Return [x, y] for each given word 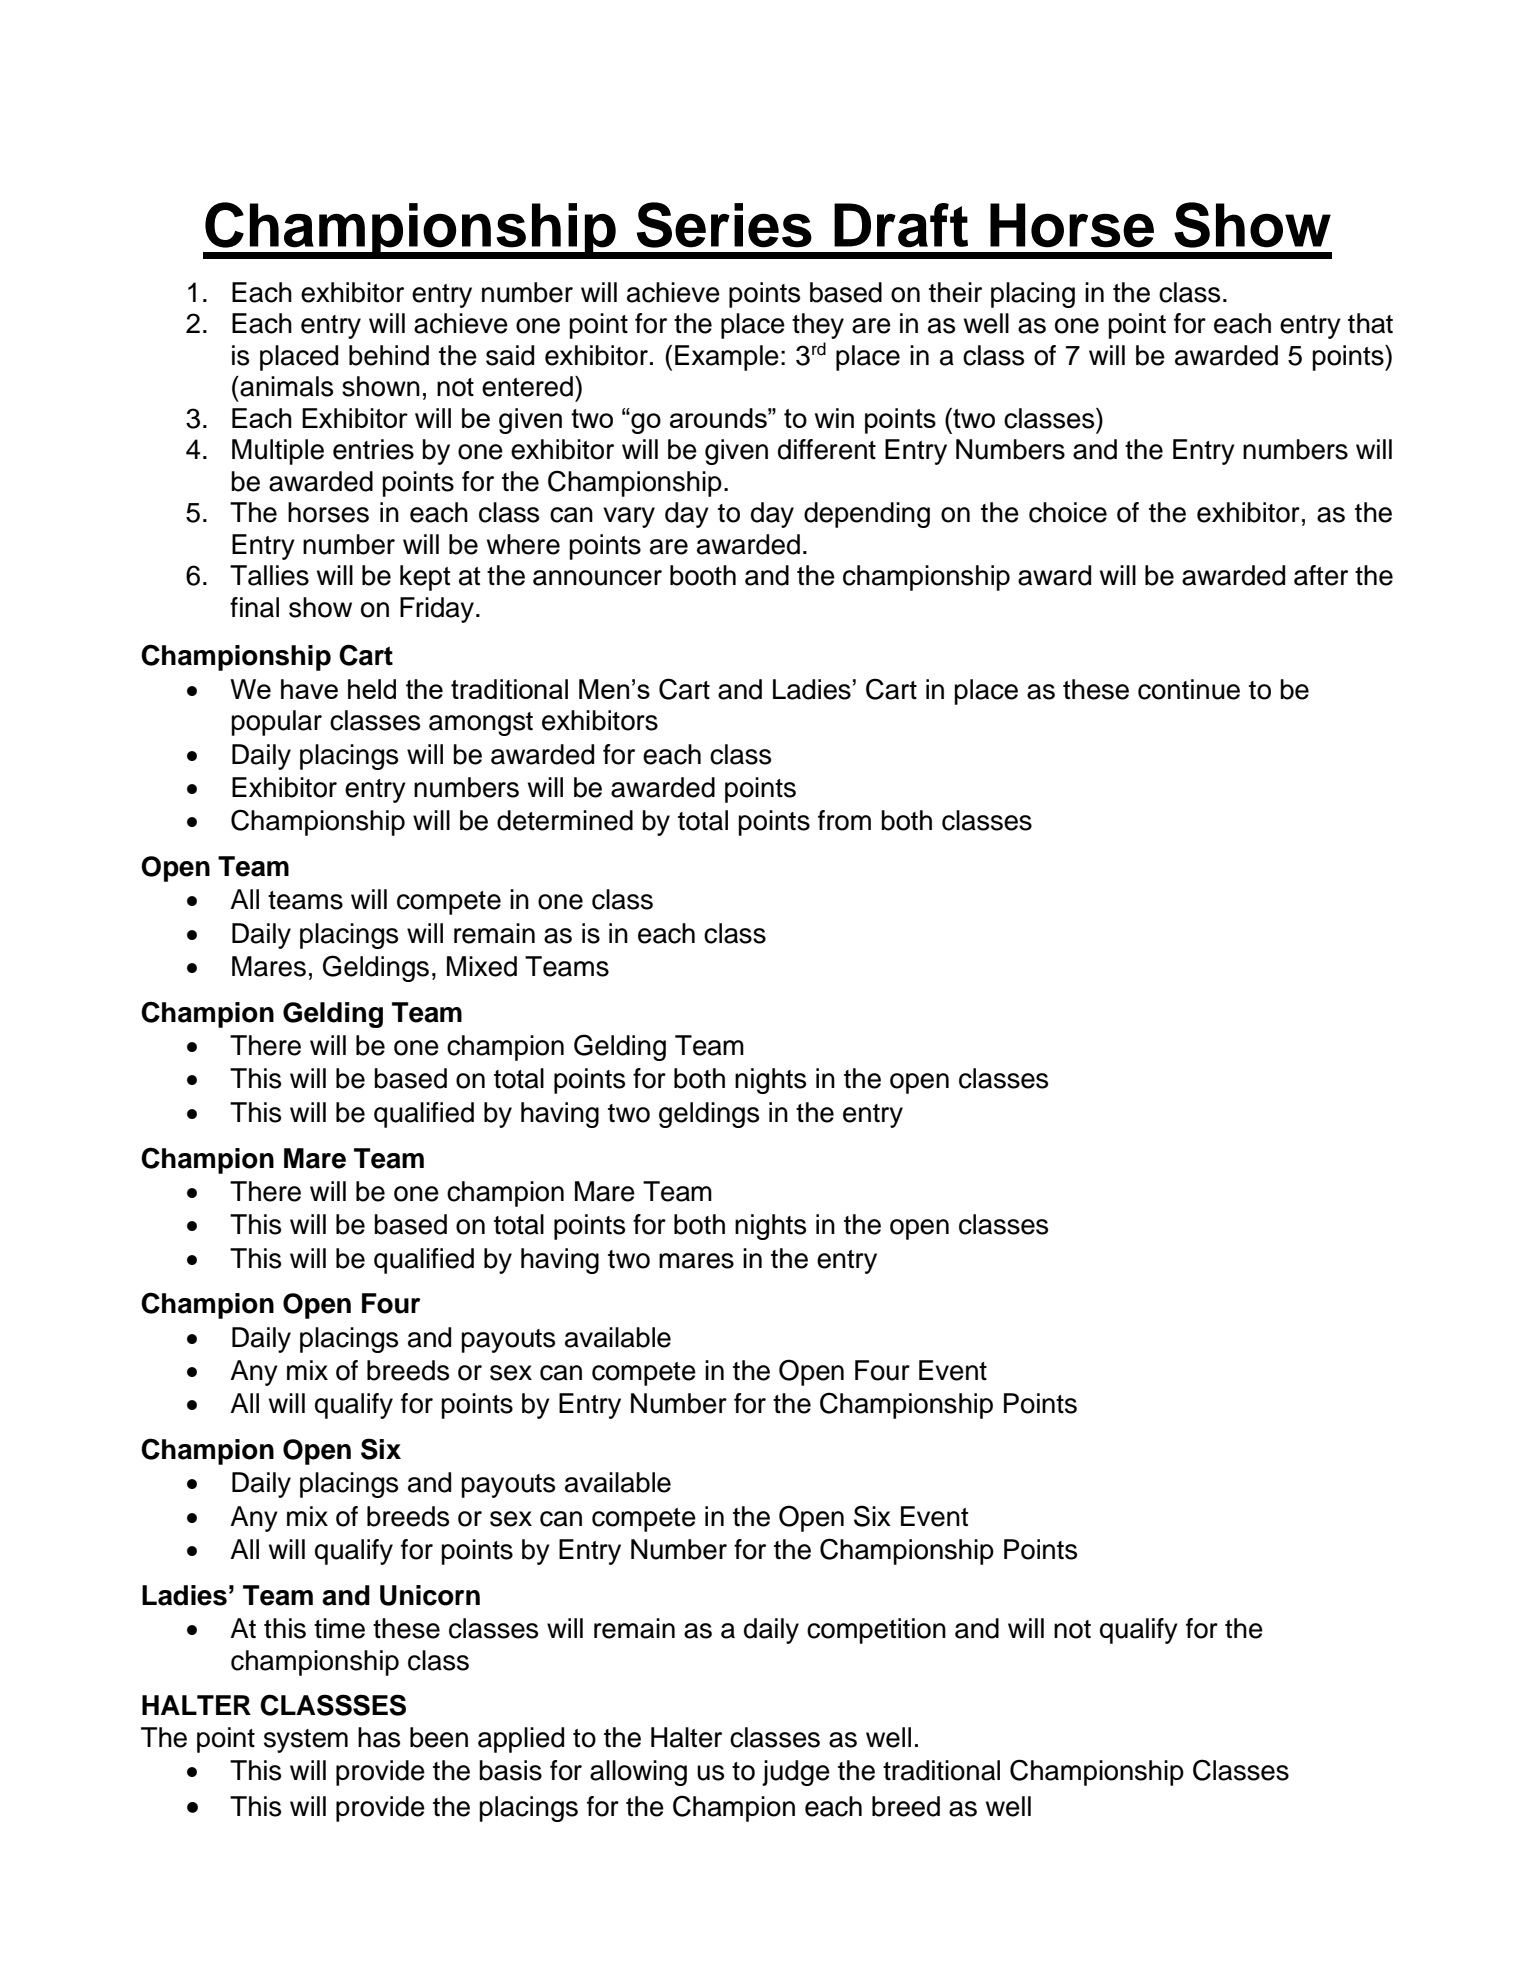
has [379, 1737]
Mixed [482, 966]
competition [876, 1631]
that [1370, 323]
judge [796, 1773]
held [372, 689]
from [844, 820]
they [818, 326]
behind [389, 355]
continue [1189, 689]
